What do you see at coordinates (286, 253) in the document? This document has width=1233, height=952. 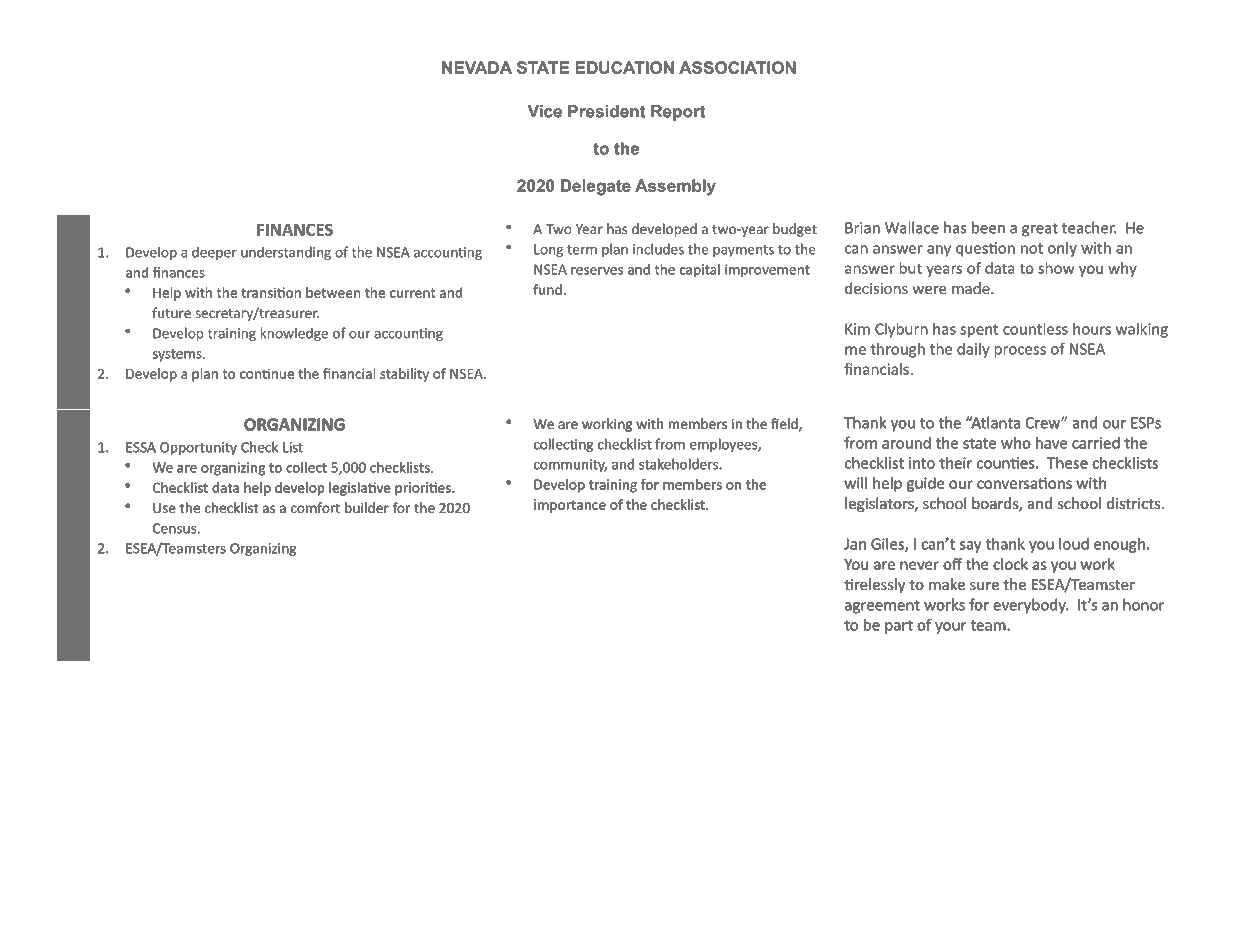 I see `understanding` at bounding box center [286, 253].
